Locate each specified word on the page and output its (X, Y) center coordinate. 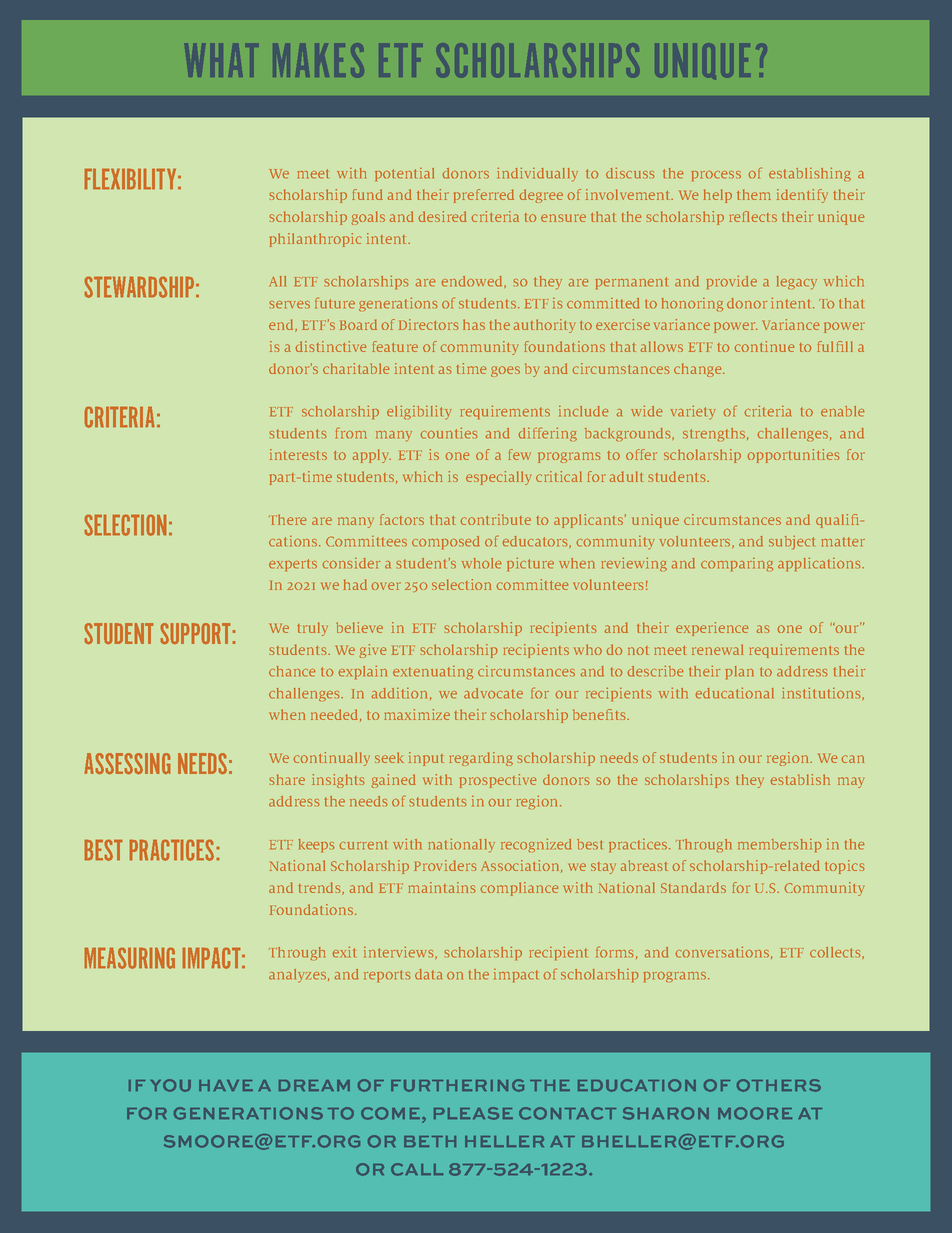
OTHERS (779, 1085)
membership (779, 845)
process (716, 175)
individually (537, 175)
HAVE (226, 1085)
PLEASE (473, 1113)
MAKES (317, 61)
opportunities (793, 456)
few (519, 454)
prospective (498, 781)
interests (298, 454)
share (287, 779)
